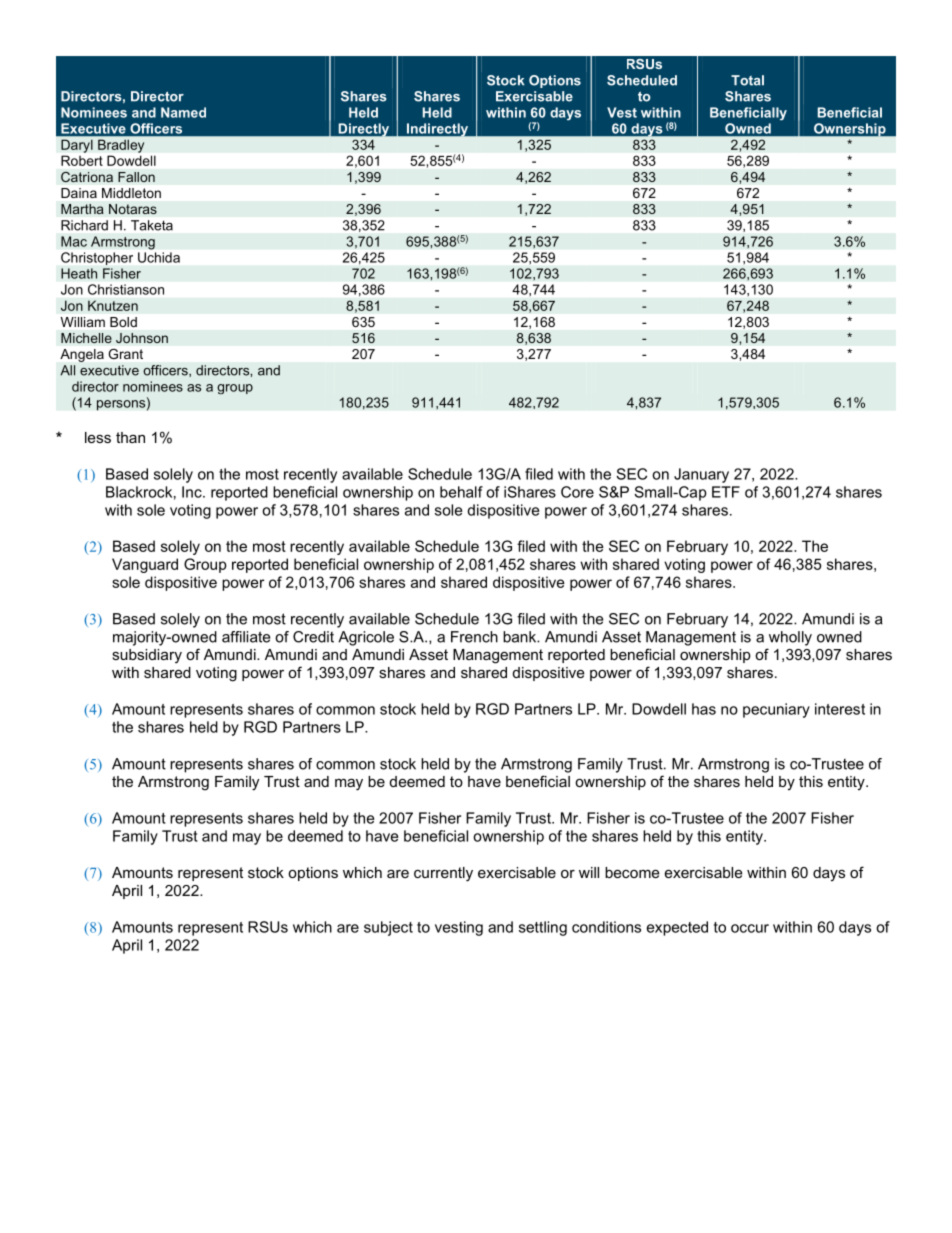  Describe the element at coordinates (136, 177) in the document. I see `Fallon` at that location.
